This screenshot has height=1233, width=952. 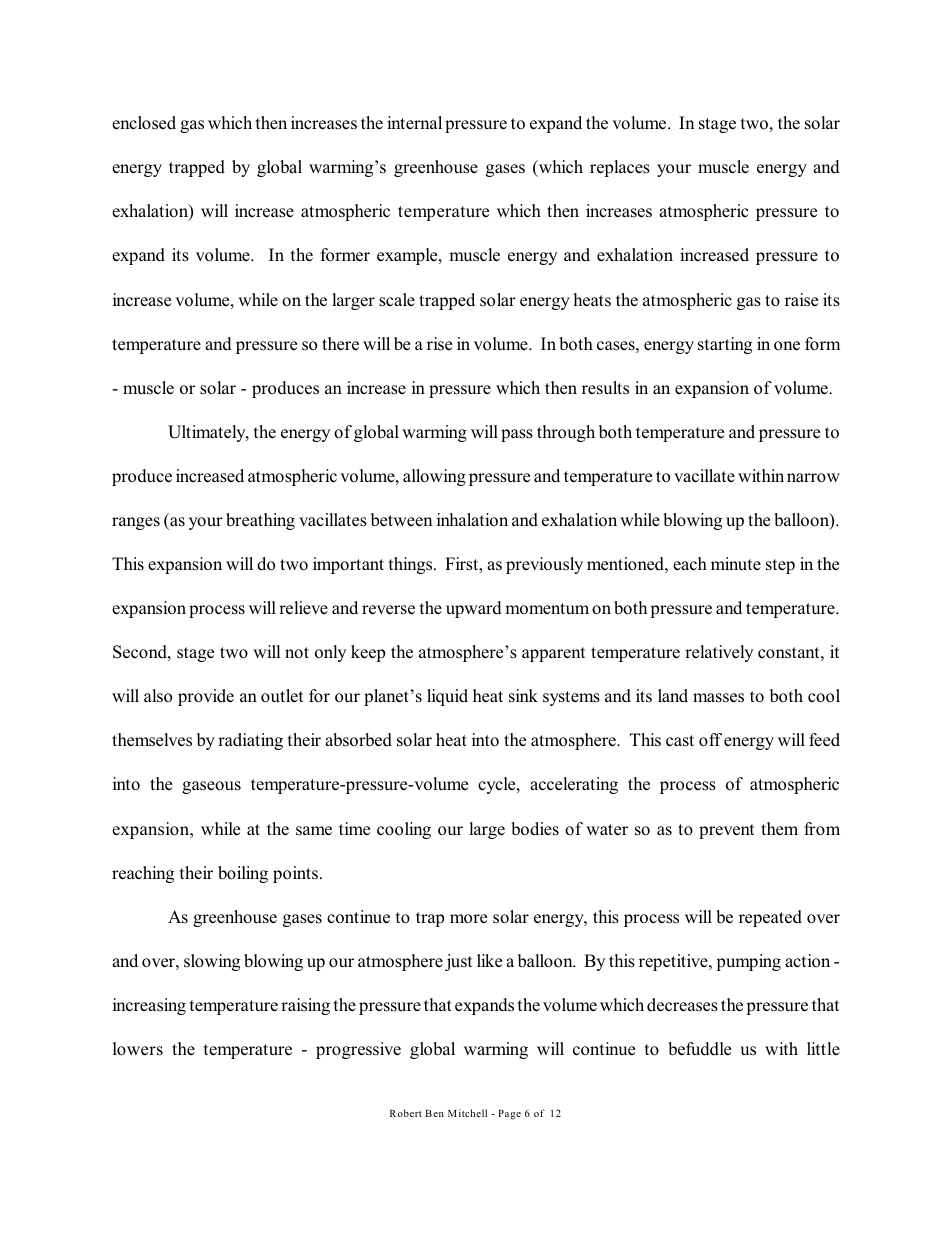 What do you see at coordinates (414, 122) in the screenshot?
I see `internal` at bounding box center [414, 122].
